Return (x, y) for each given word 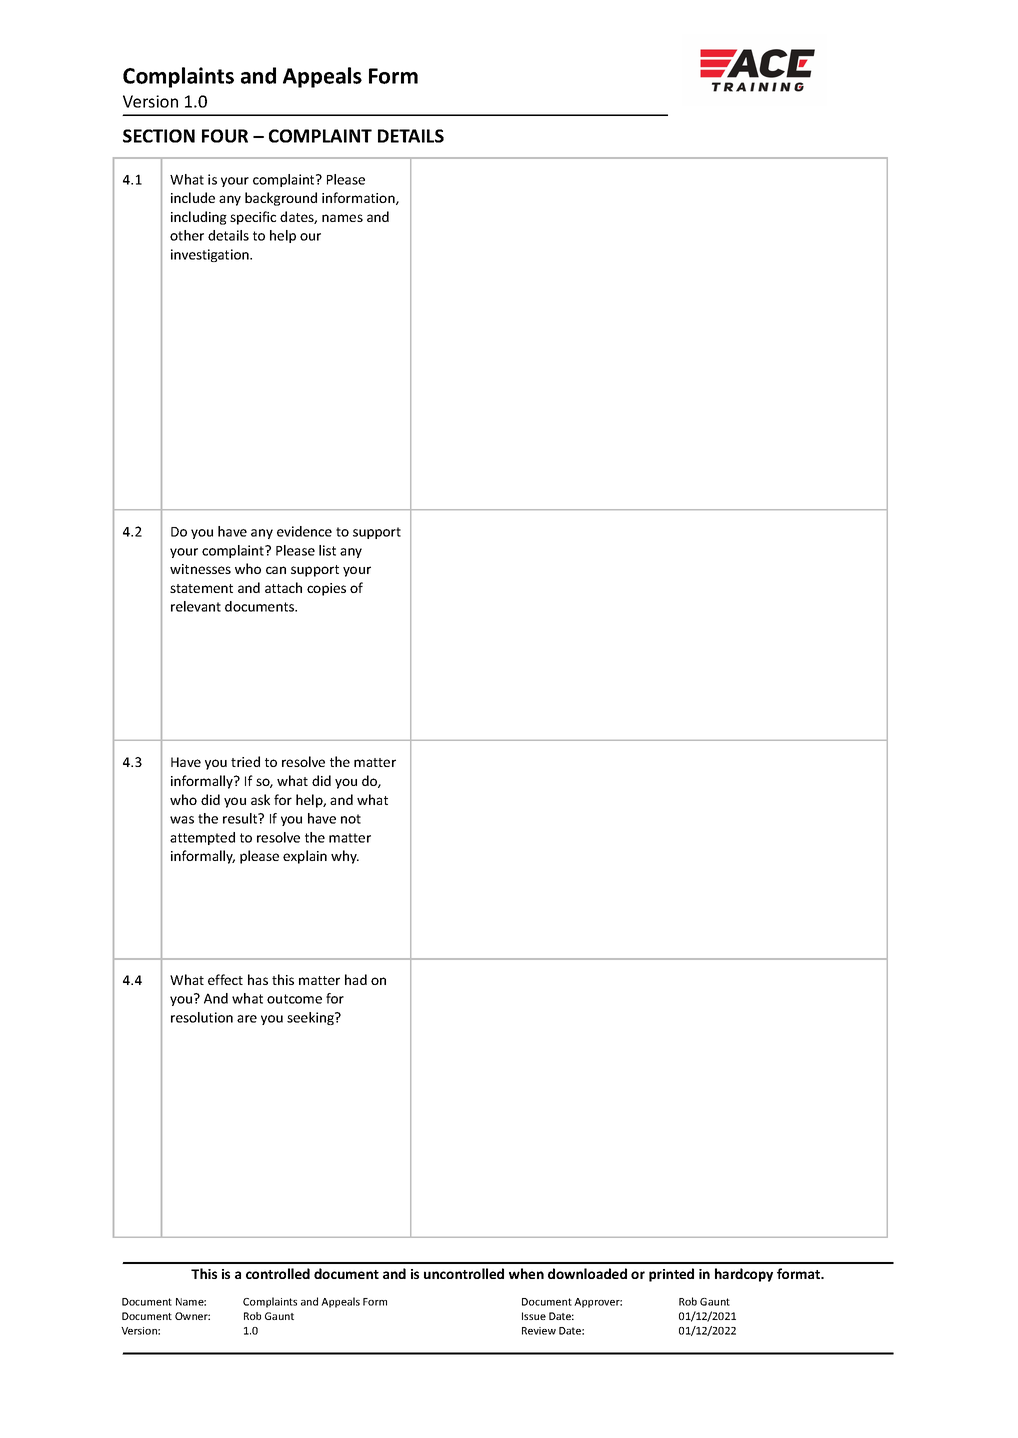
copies (326, 589)
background (281, 199)
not (351, 819)
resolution (202, 1017)
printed (671, 1275)
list (327, 550)
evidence (304, 531)
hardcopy (744, 1275)
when (526, 1273)
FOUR (225, 136)
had (356, 979)
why (345, 857)
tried (245, 761)
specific (253, 218)
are (247, 1019)
